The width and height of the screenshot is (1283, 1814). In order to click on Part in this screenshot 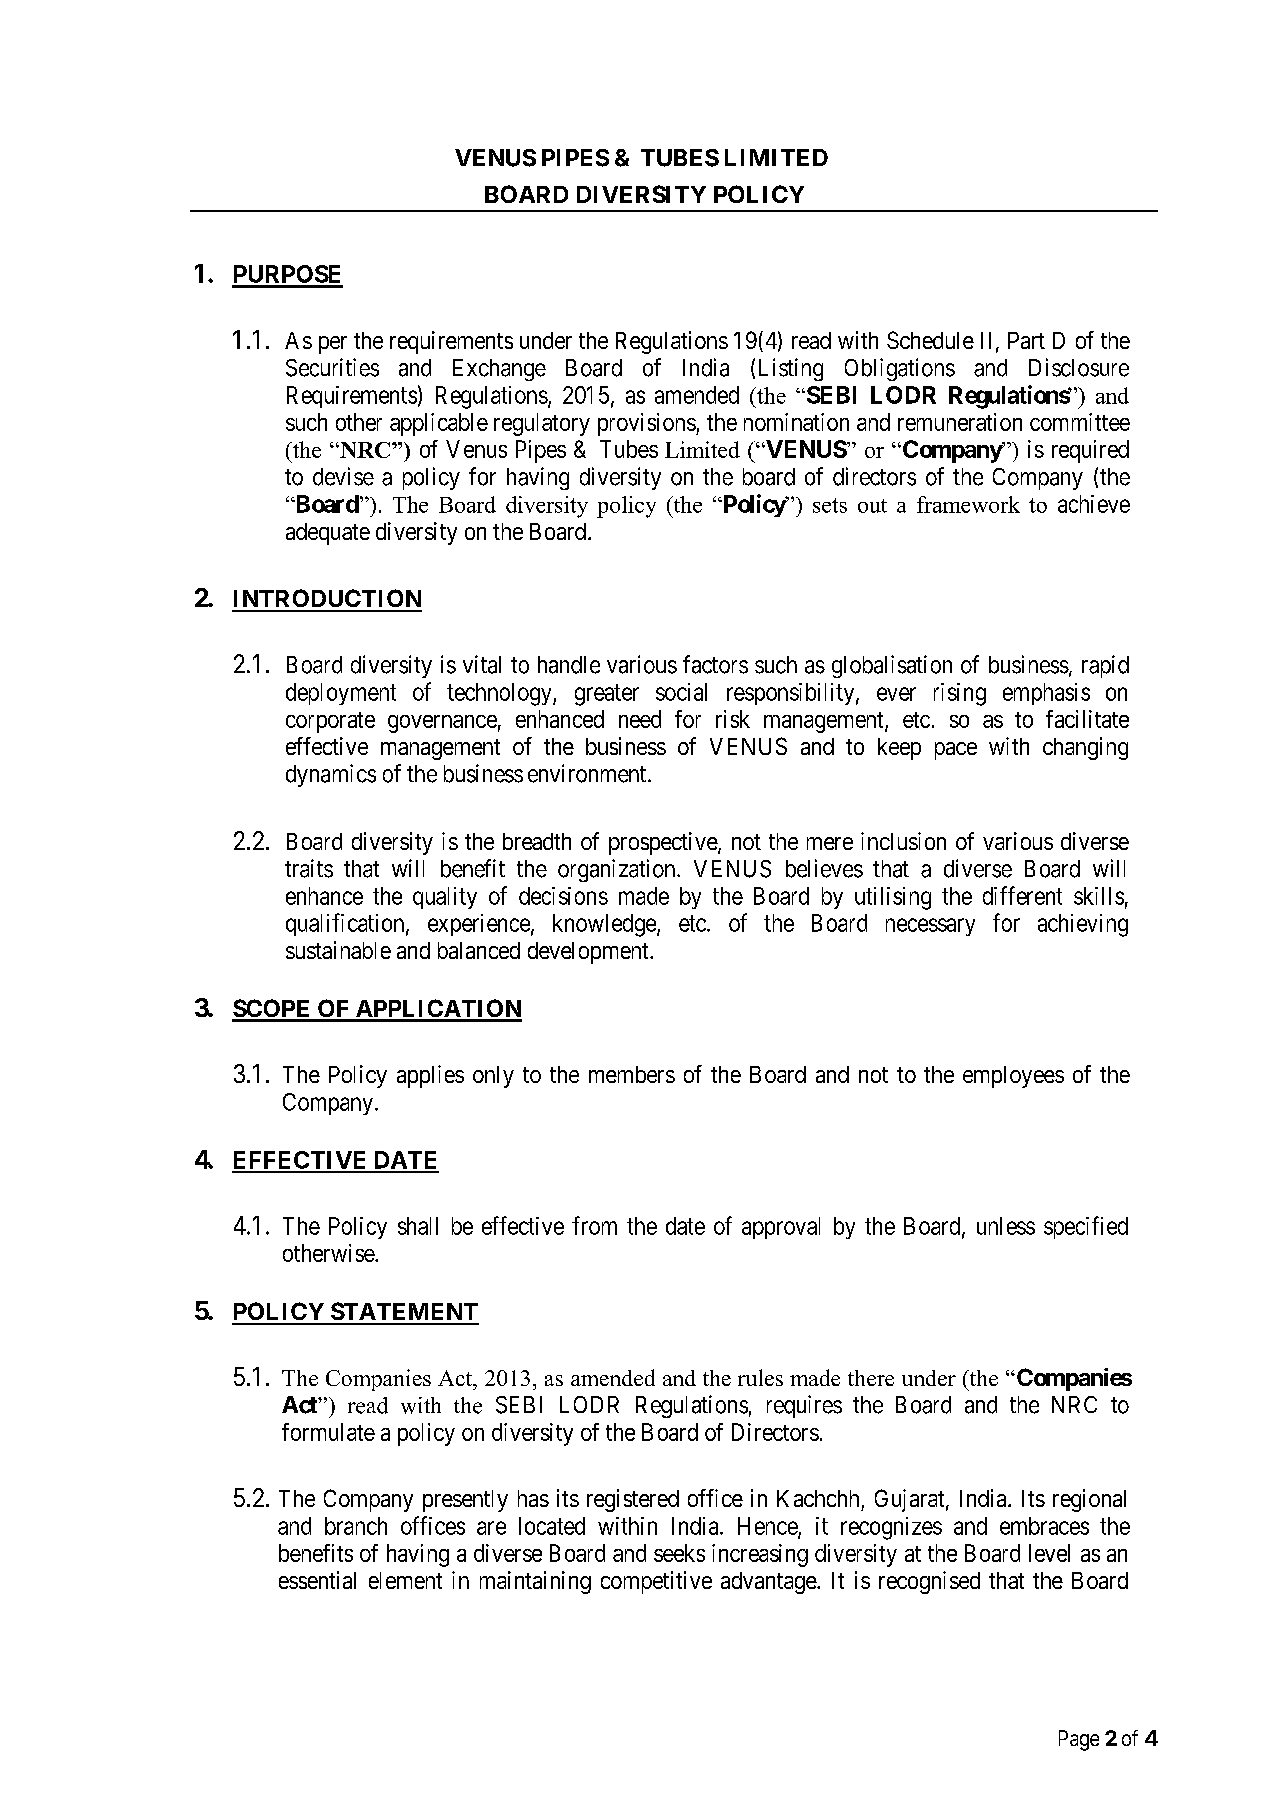, I will do `click(1026, 340)`.
